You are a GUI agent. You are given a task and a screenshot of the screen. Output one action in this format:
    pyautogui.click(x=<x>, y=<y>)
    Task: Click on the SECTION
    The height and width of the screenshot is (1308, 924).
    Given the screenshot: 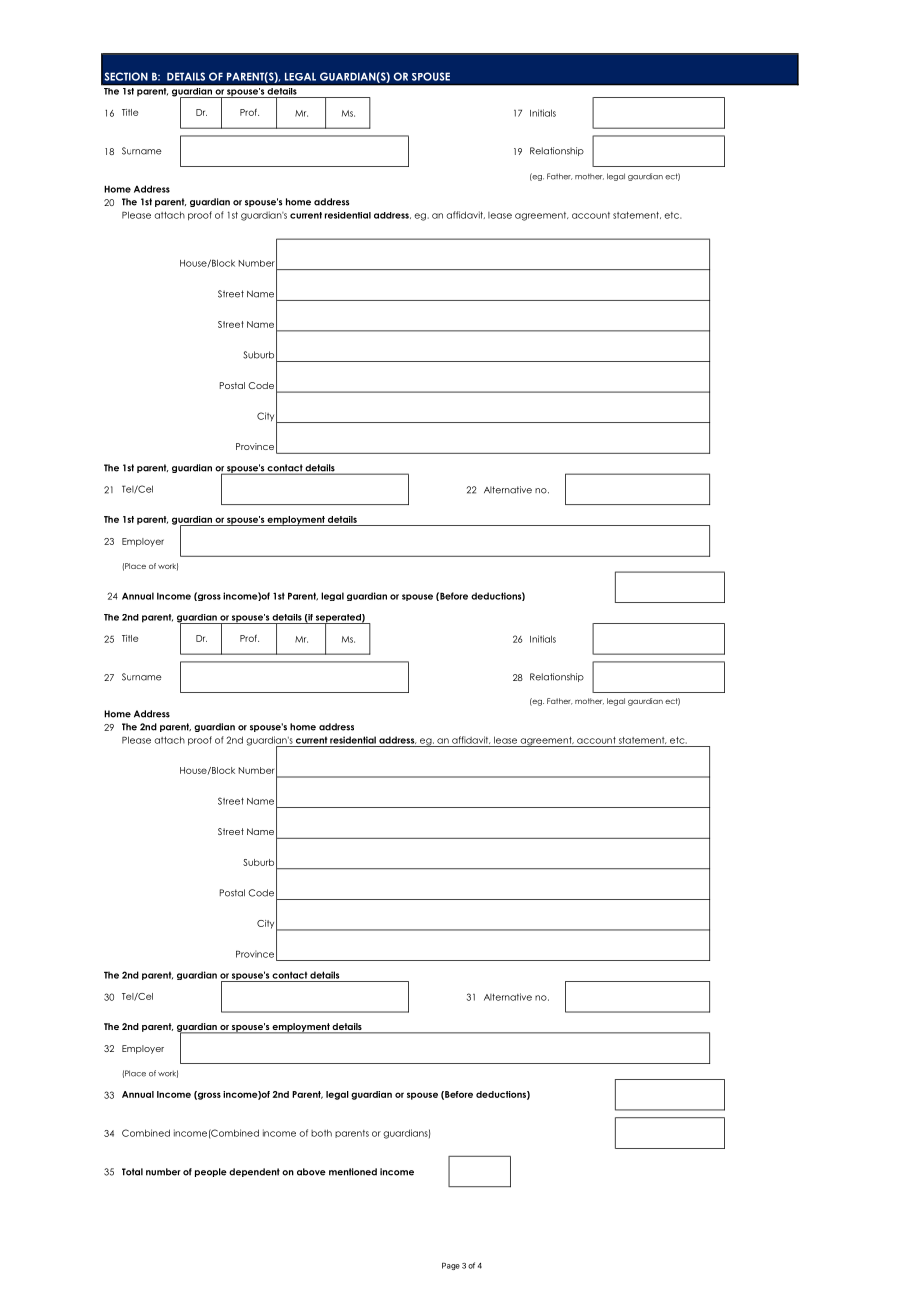 What is the action you would take?
    pyautogui.click(x=126, y=76)
